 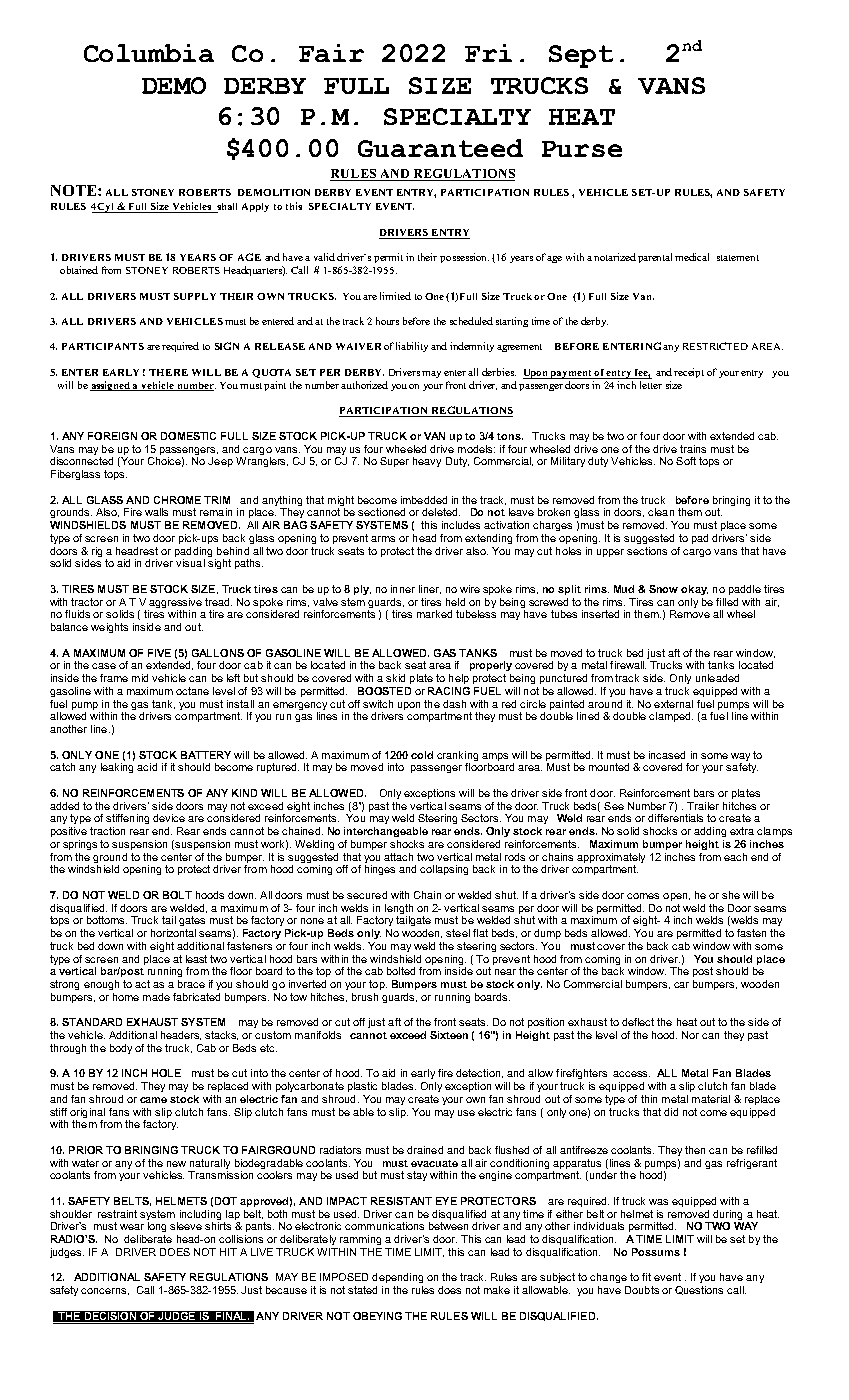 I want to click on long, so click(x=157, y=1227).
